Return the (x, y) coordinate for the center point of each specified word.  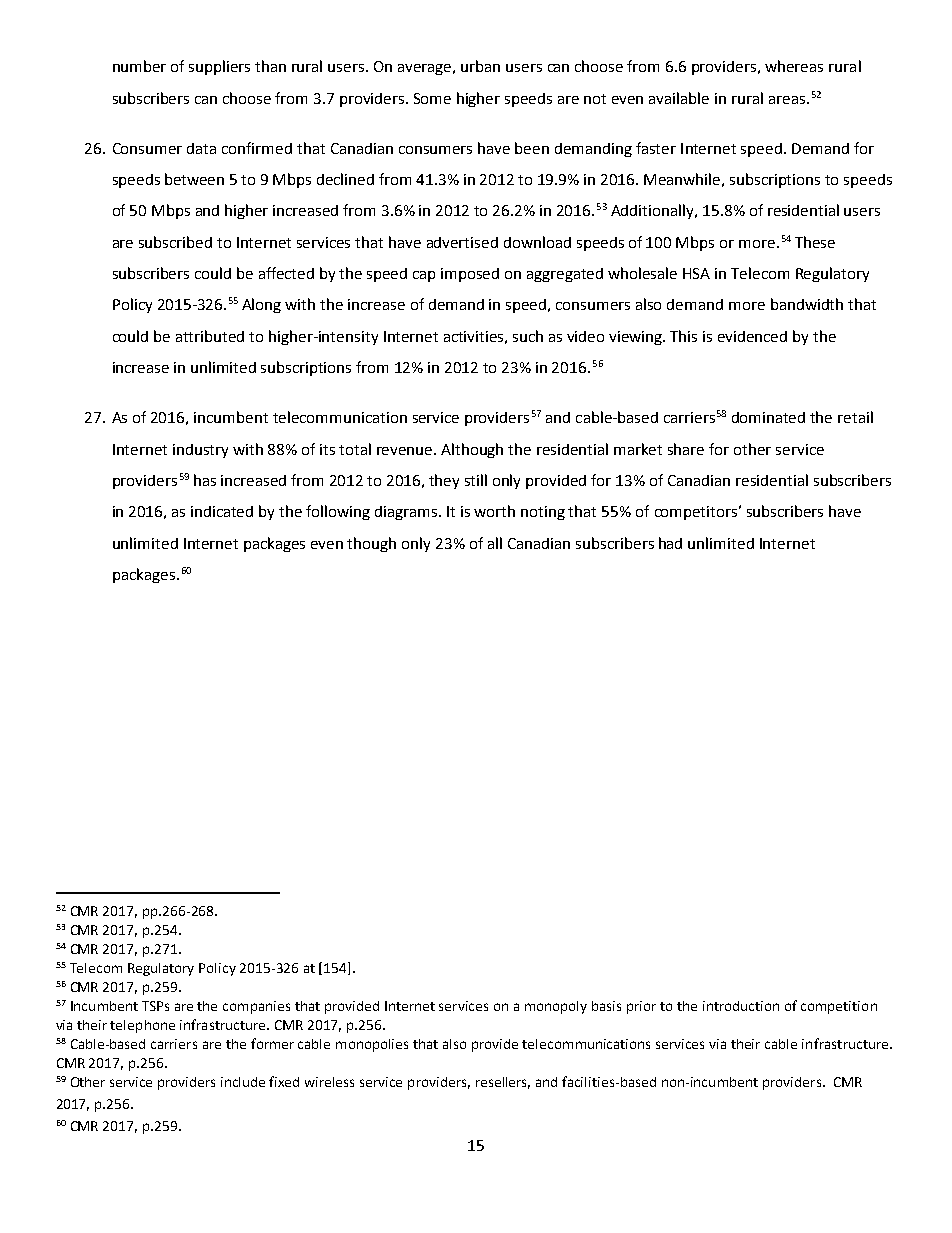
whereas (794, 66)
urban (480, 66)
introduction (741, 1006)
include (243, 1082)
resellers (503, 1083)
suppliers (219, 67)
